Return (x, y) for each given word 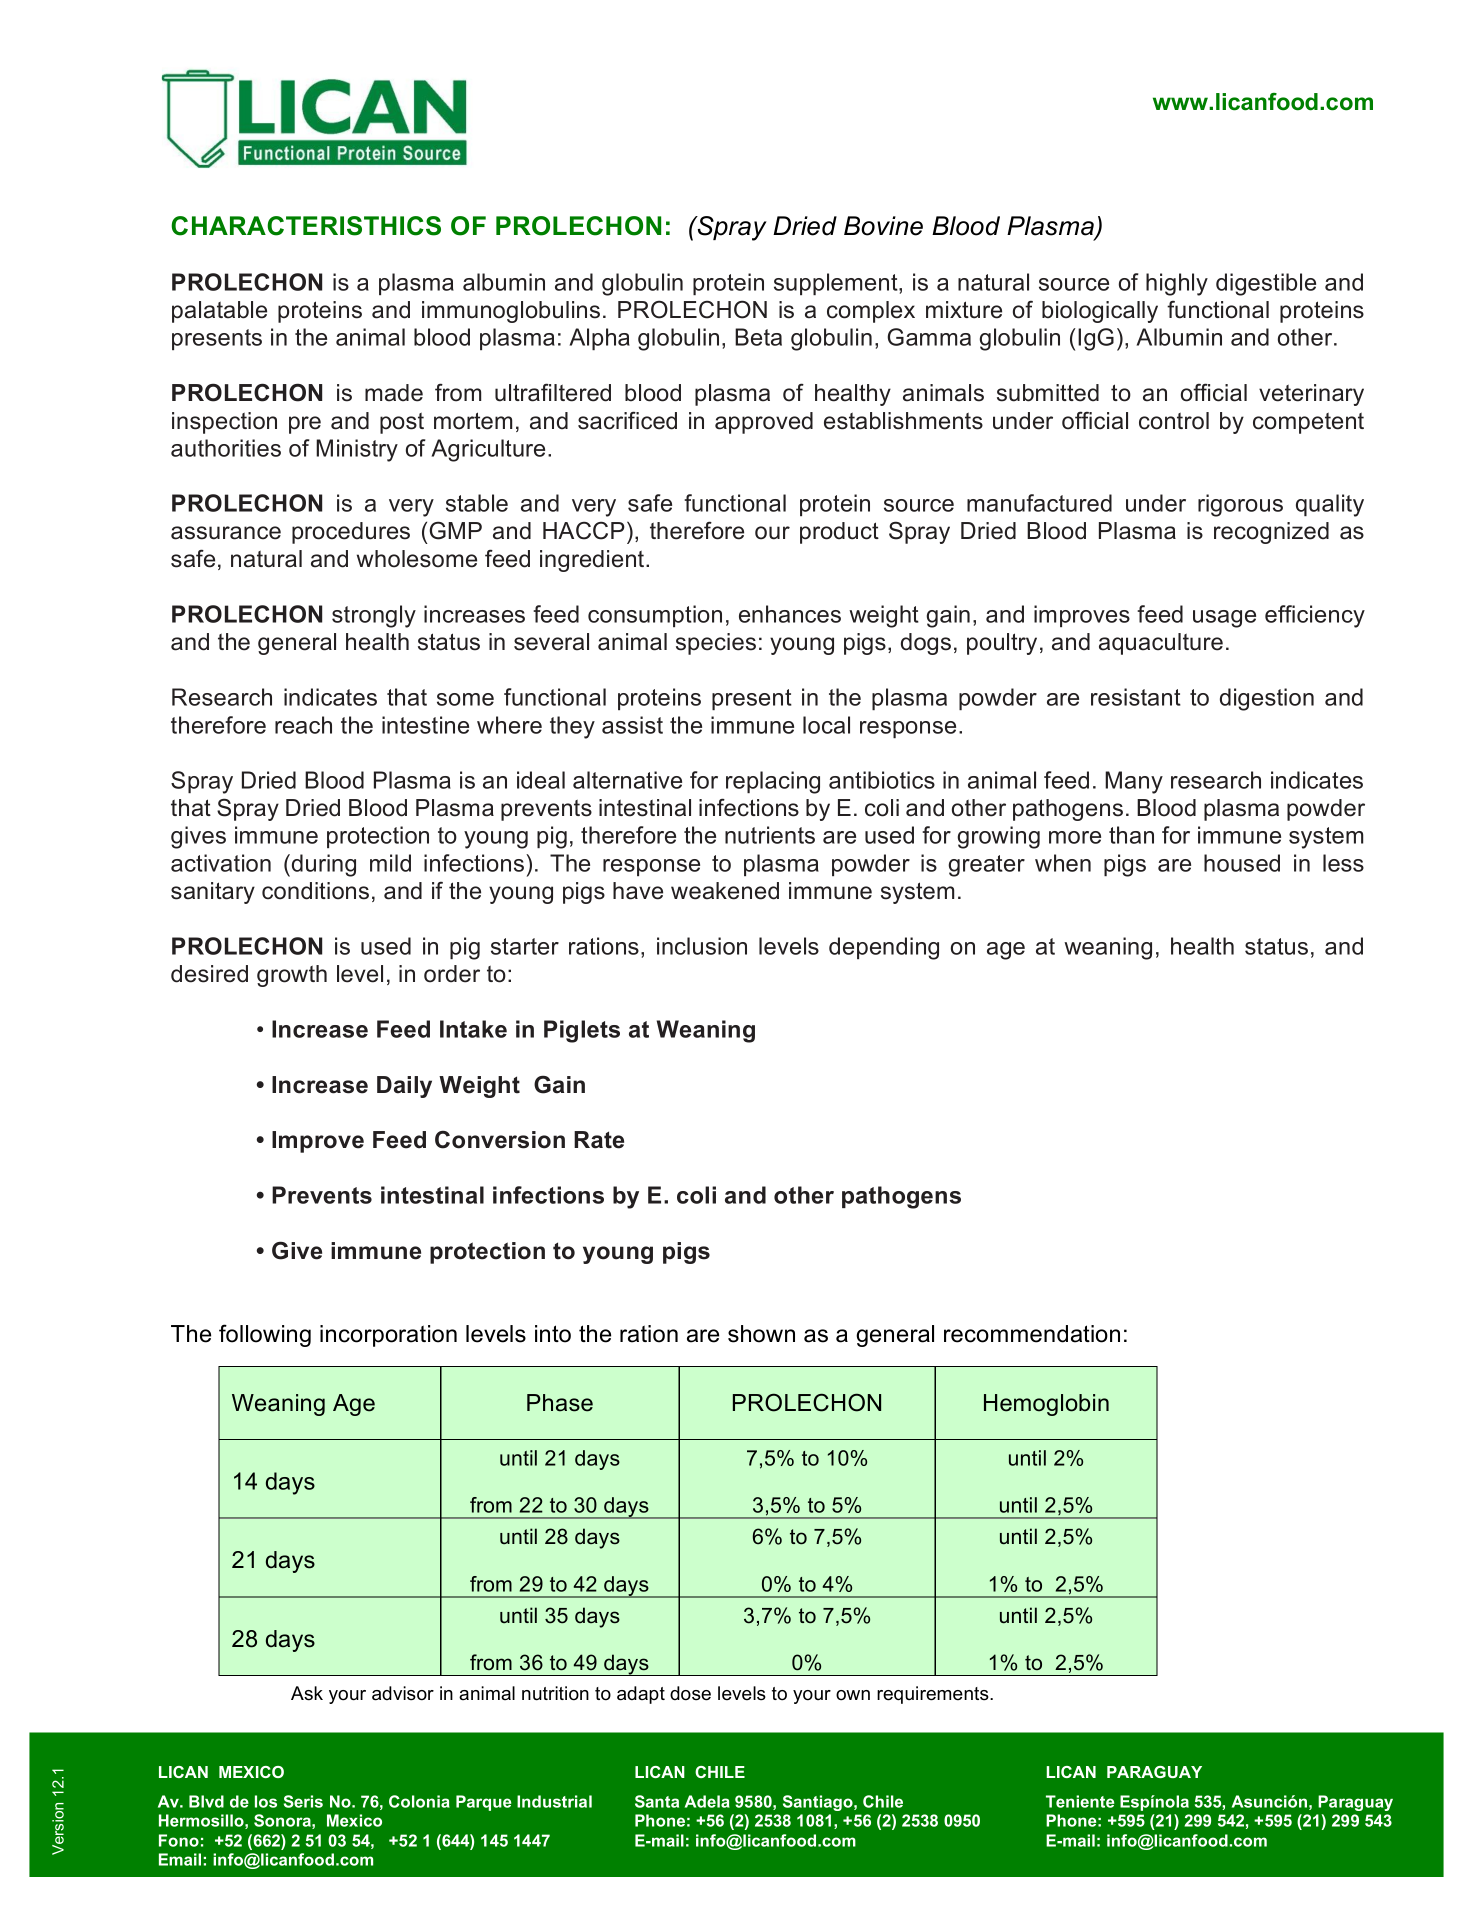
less (1343, 863)
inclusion (702, 946)
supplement (837, 284)
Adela (707, 1801)
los (266, 1801)
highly (1177, 284)
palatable (219, 312)
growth (292, 976)
